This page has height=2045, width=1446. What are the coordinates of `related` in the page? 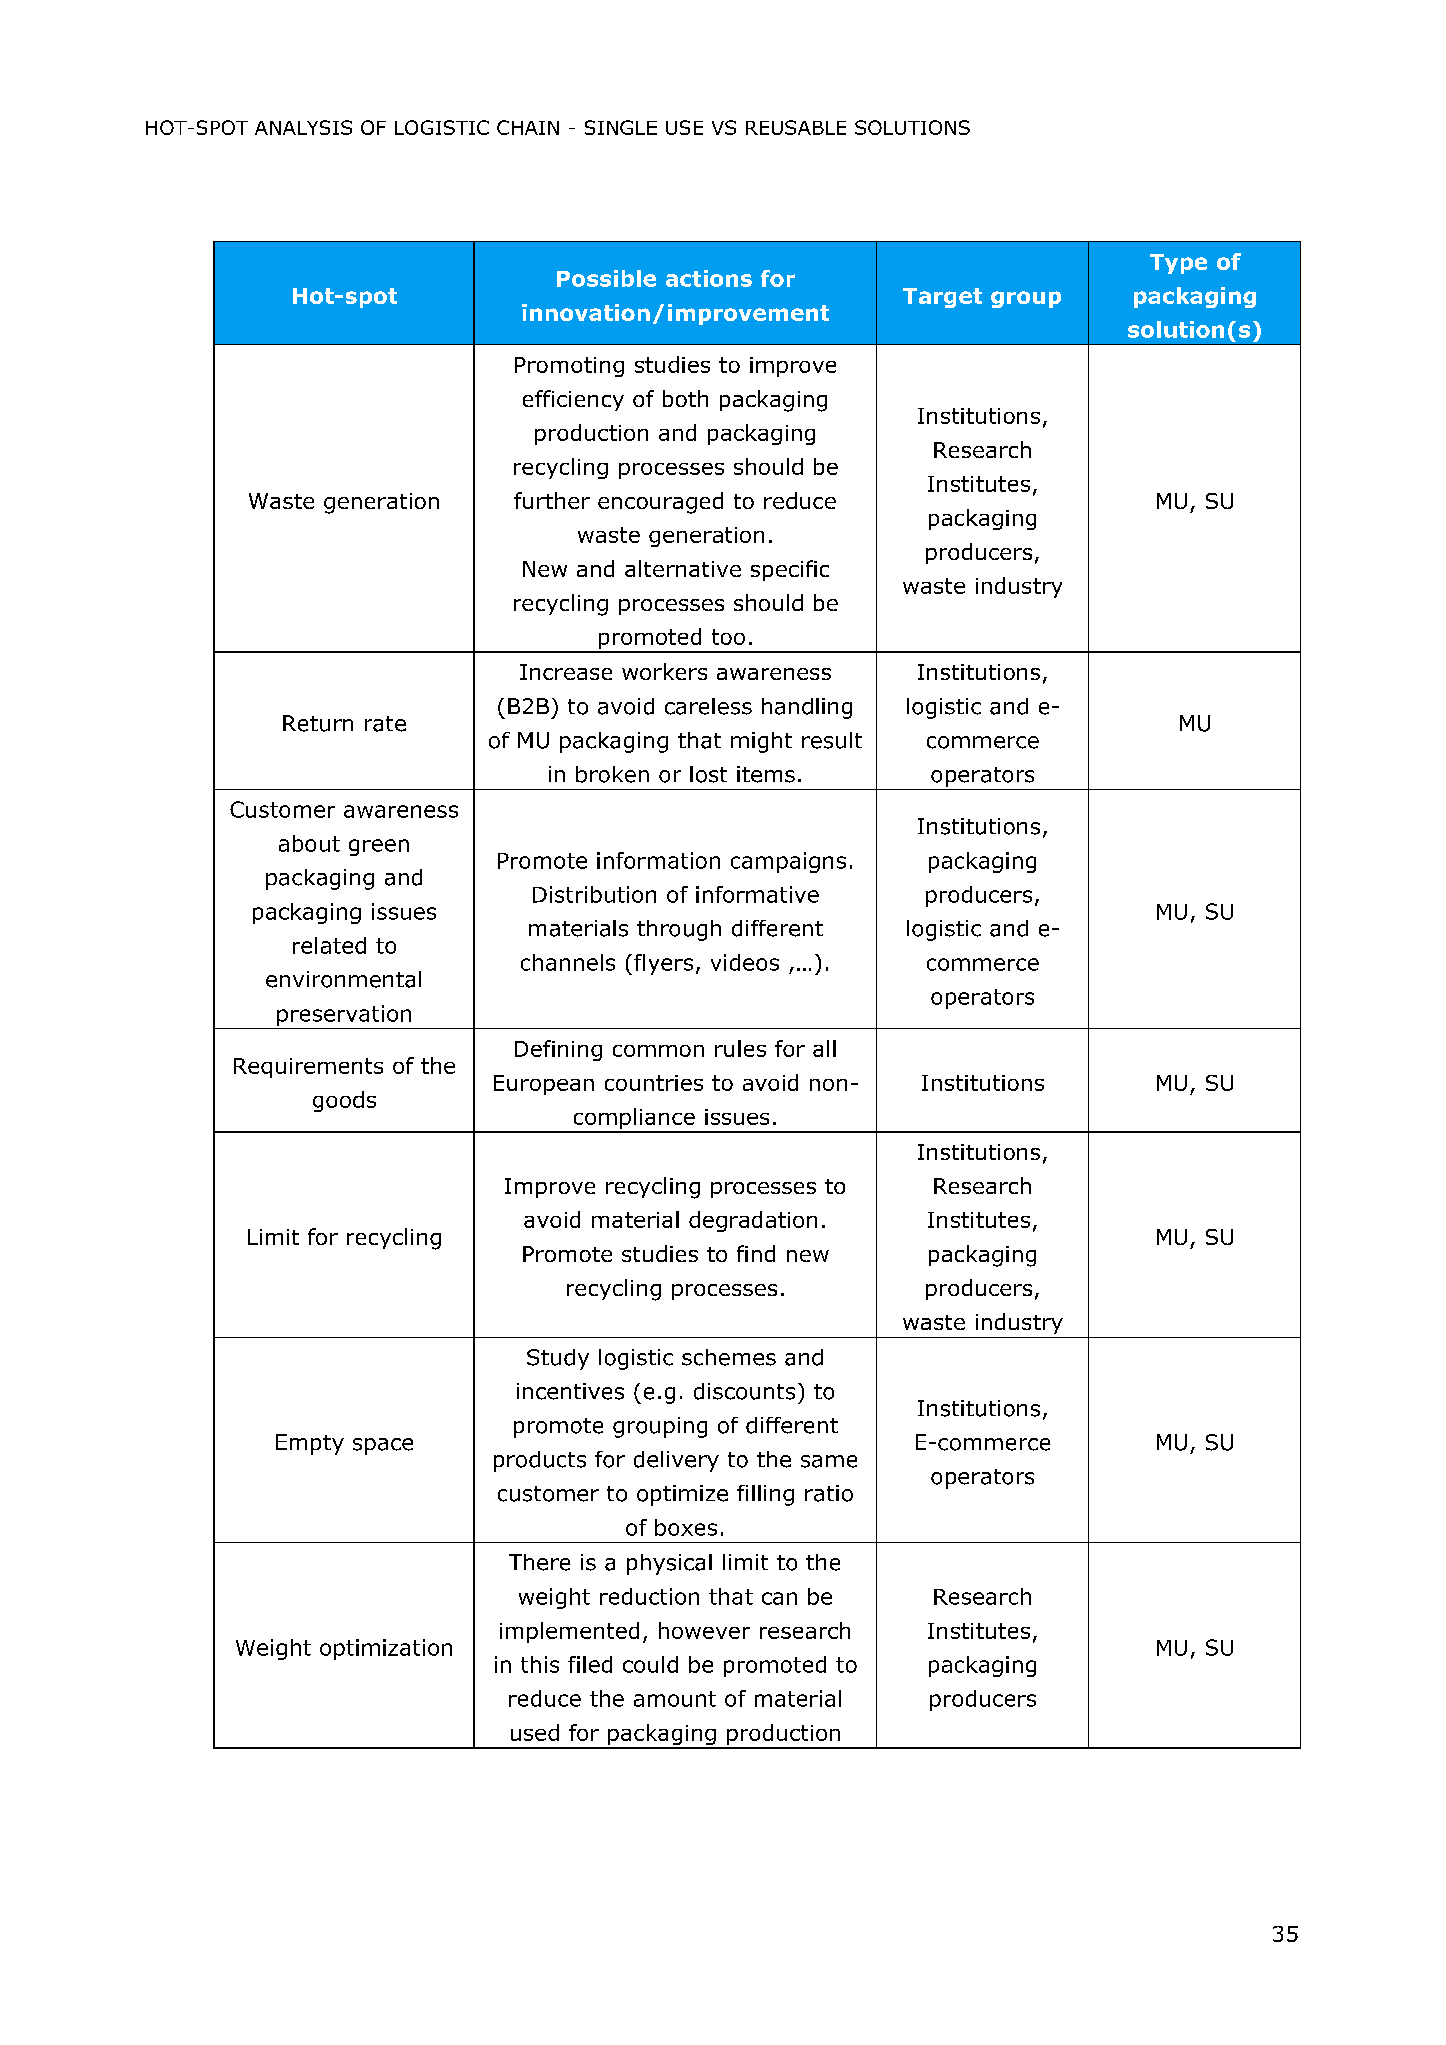 It's located at (329, 945).
